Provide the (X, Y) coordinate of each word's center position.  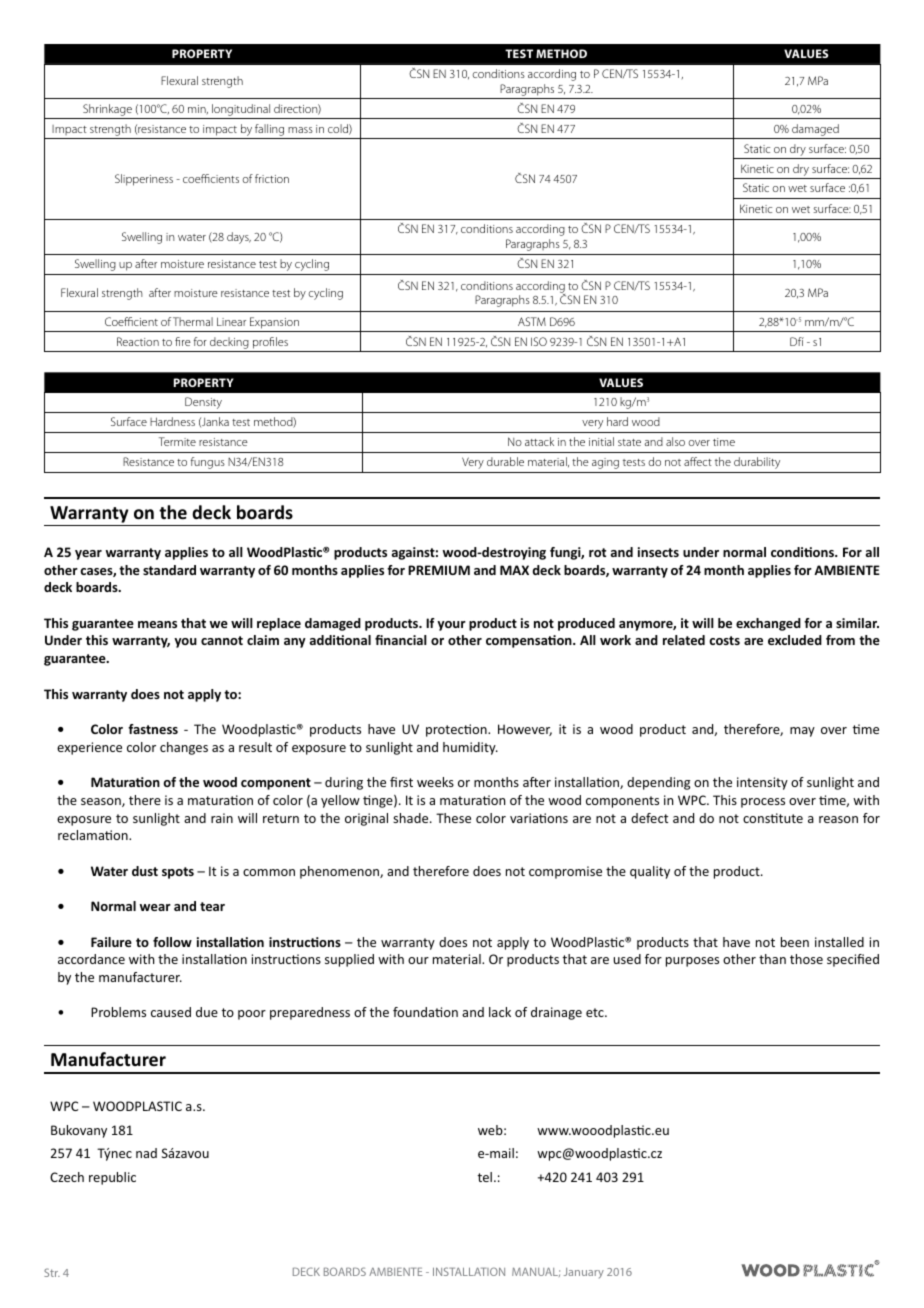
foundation (425, 1012)
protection (457, 730)
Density (203, 403)
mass (300, 130)
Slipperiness (144, 180)
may (802, 732)
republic (112, 1178)
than (772, 959)
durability (757, 463)
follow (172, 942)
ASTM (532, 321)
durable (505, 461)
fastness (153, 729)
